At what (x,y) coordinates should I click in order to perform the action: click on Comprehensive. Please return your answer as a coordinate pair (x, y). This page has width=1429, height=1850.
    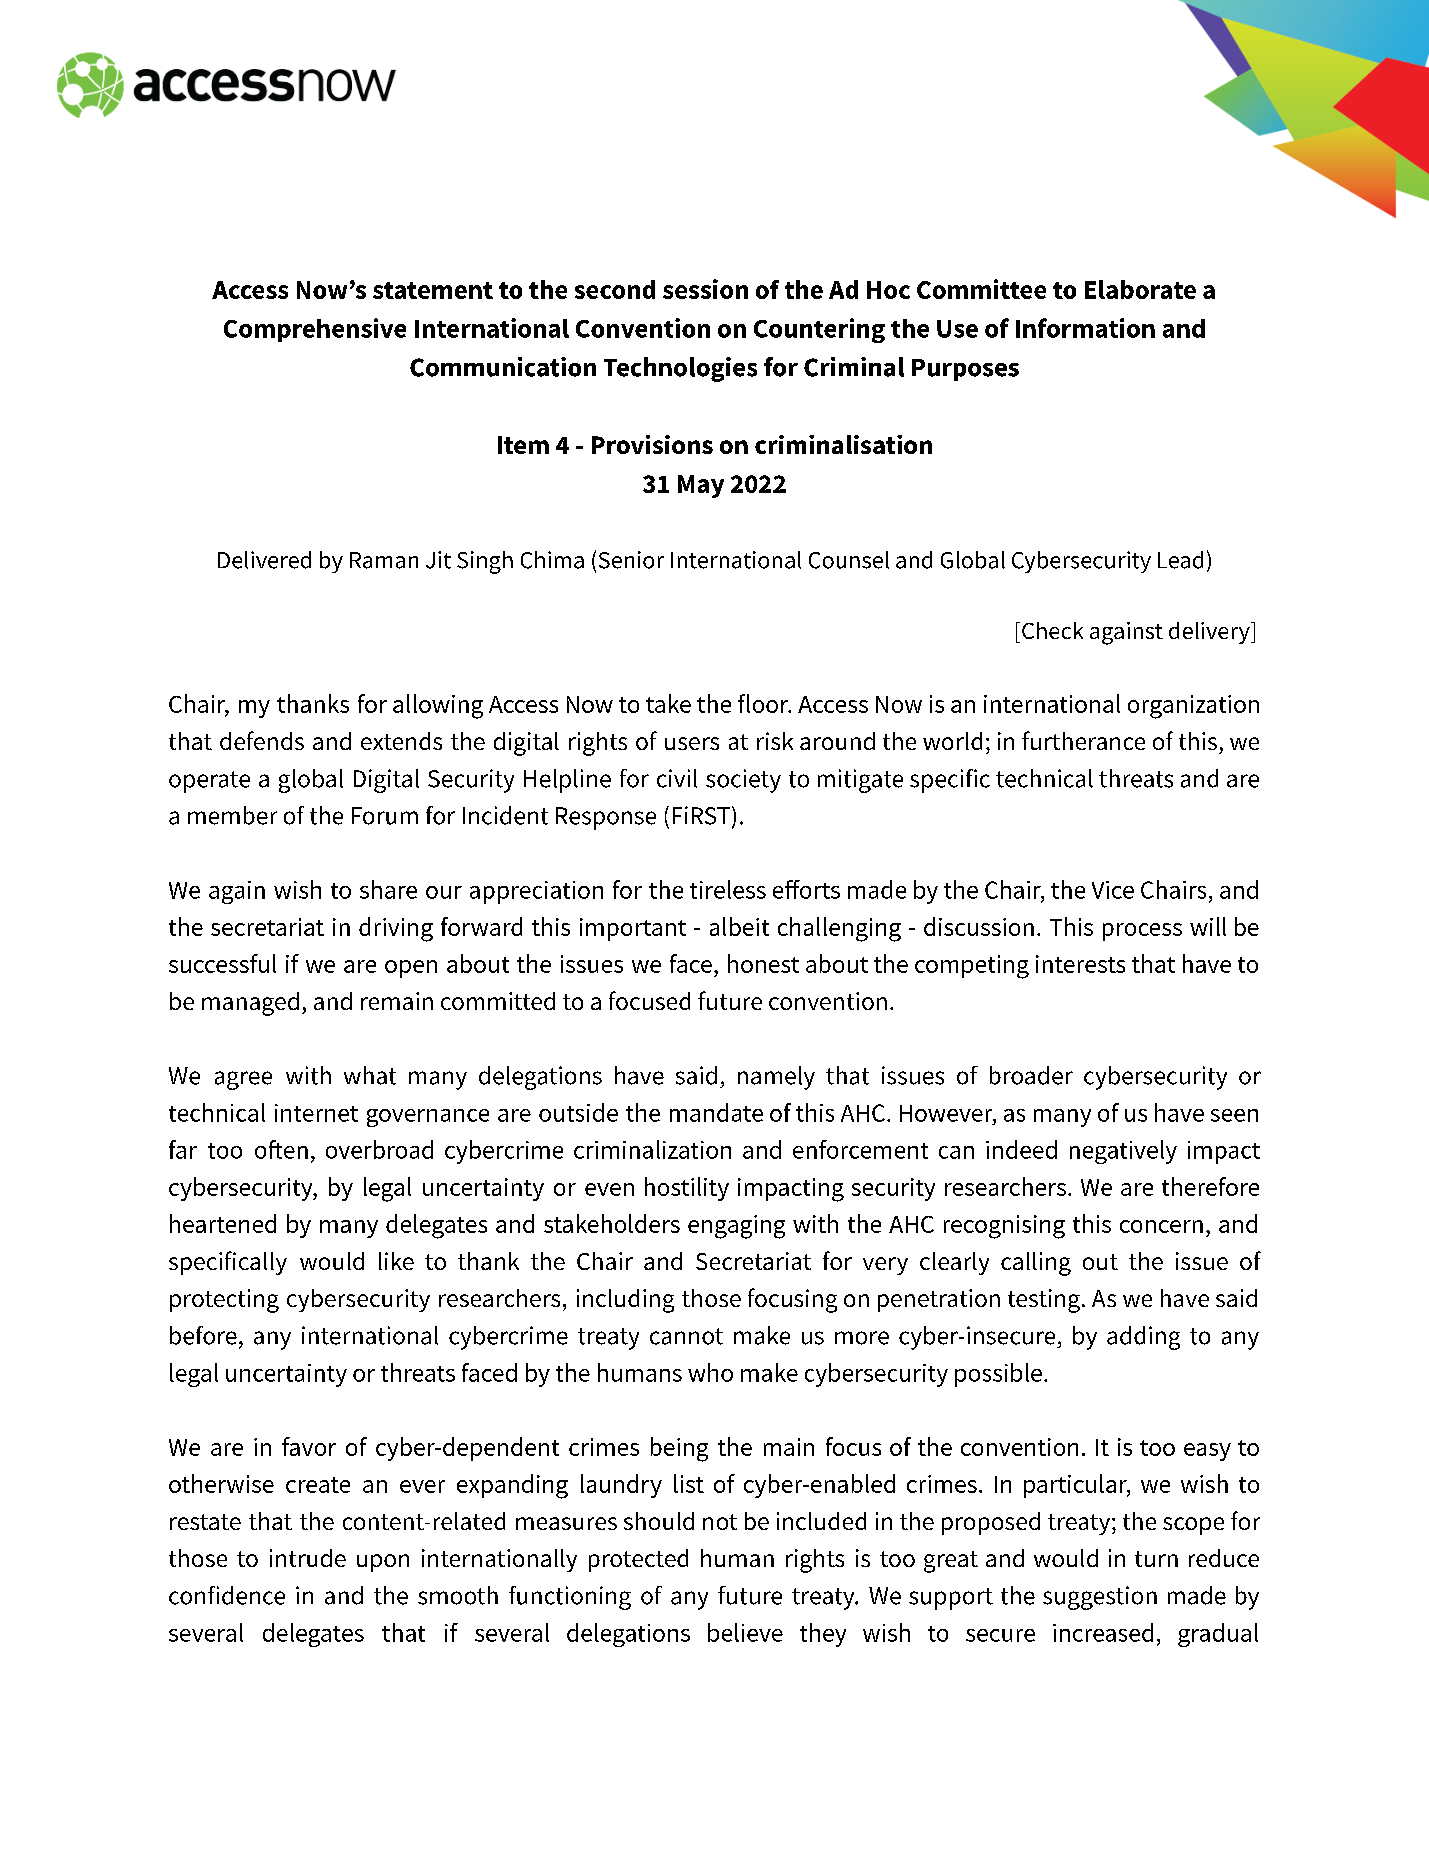
    Looking at the image, I should click on (315, 330).
